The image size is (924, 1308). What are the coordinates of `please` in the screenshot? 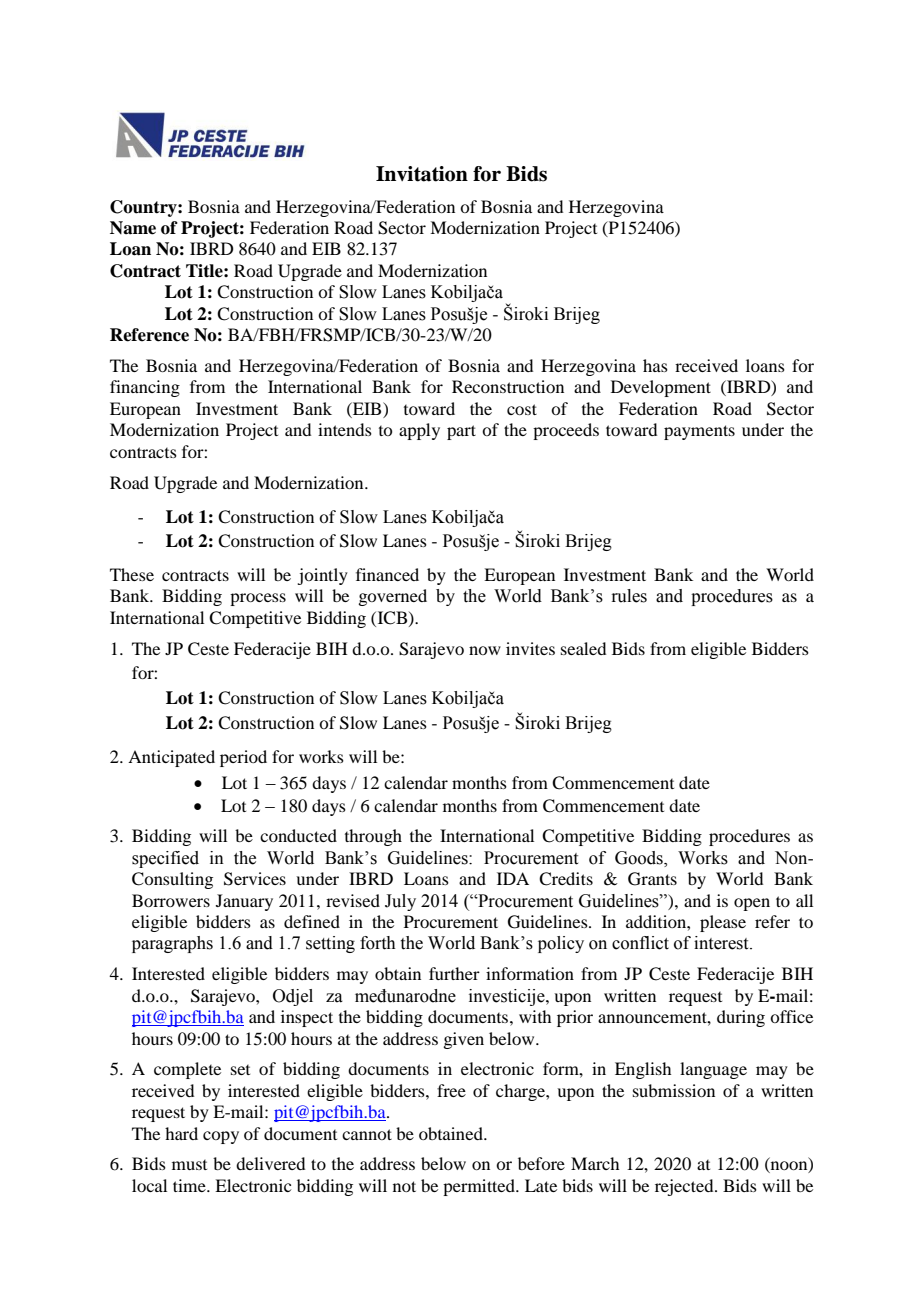 It's located at (723, 923).
